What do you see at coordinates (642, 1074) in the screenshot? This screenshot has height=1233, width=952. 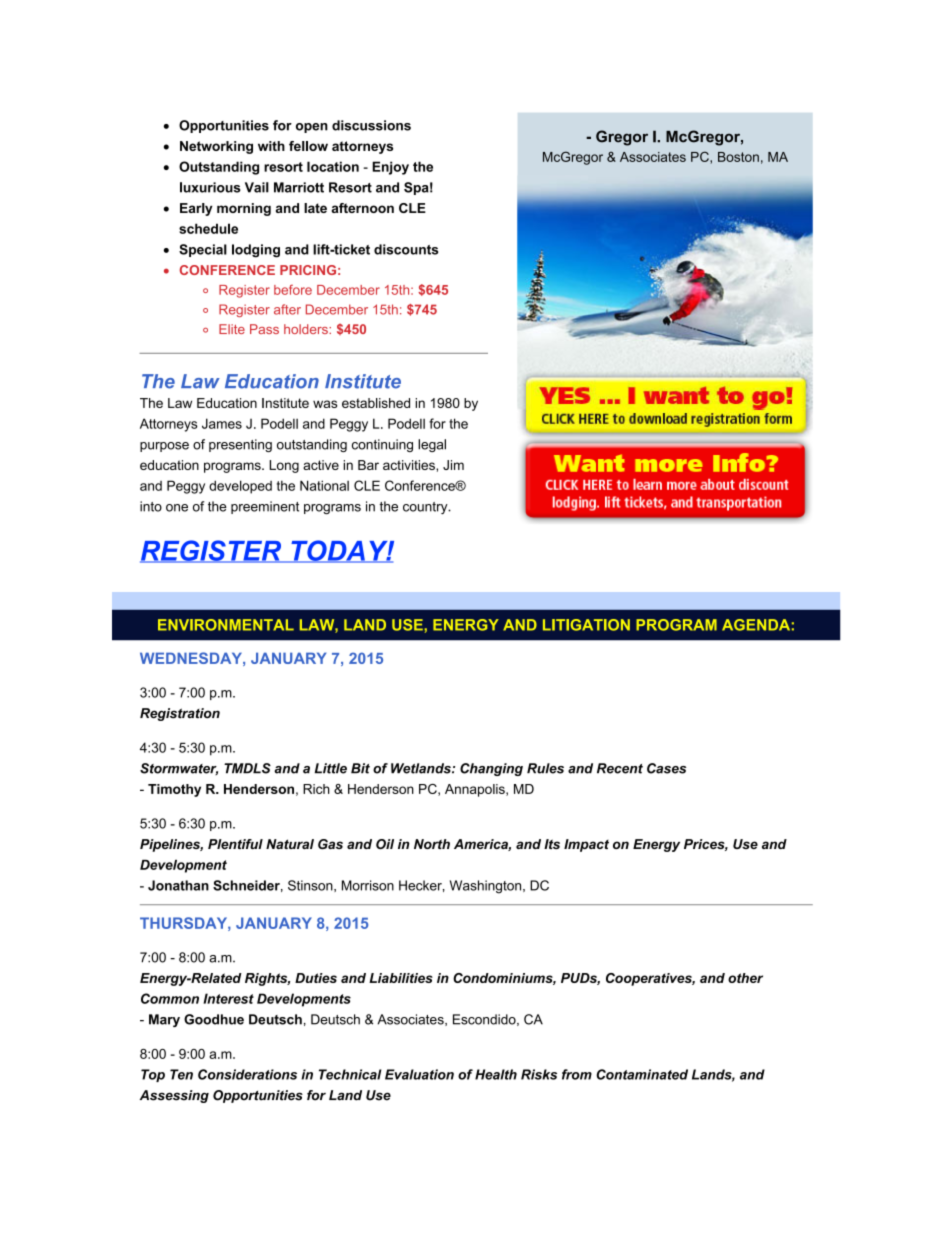 I see `Contaminated` at bounding box center [642, 1074].
